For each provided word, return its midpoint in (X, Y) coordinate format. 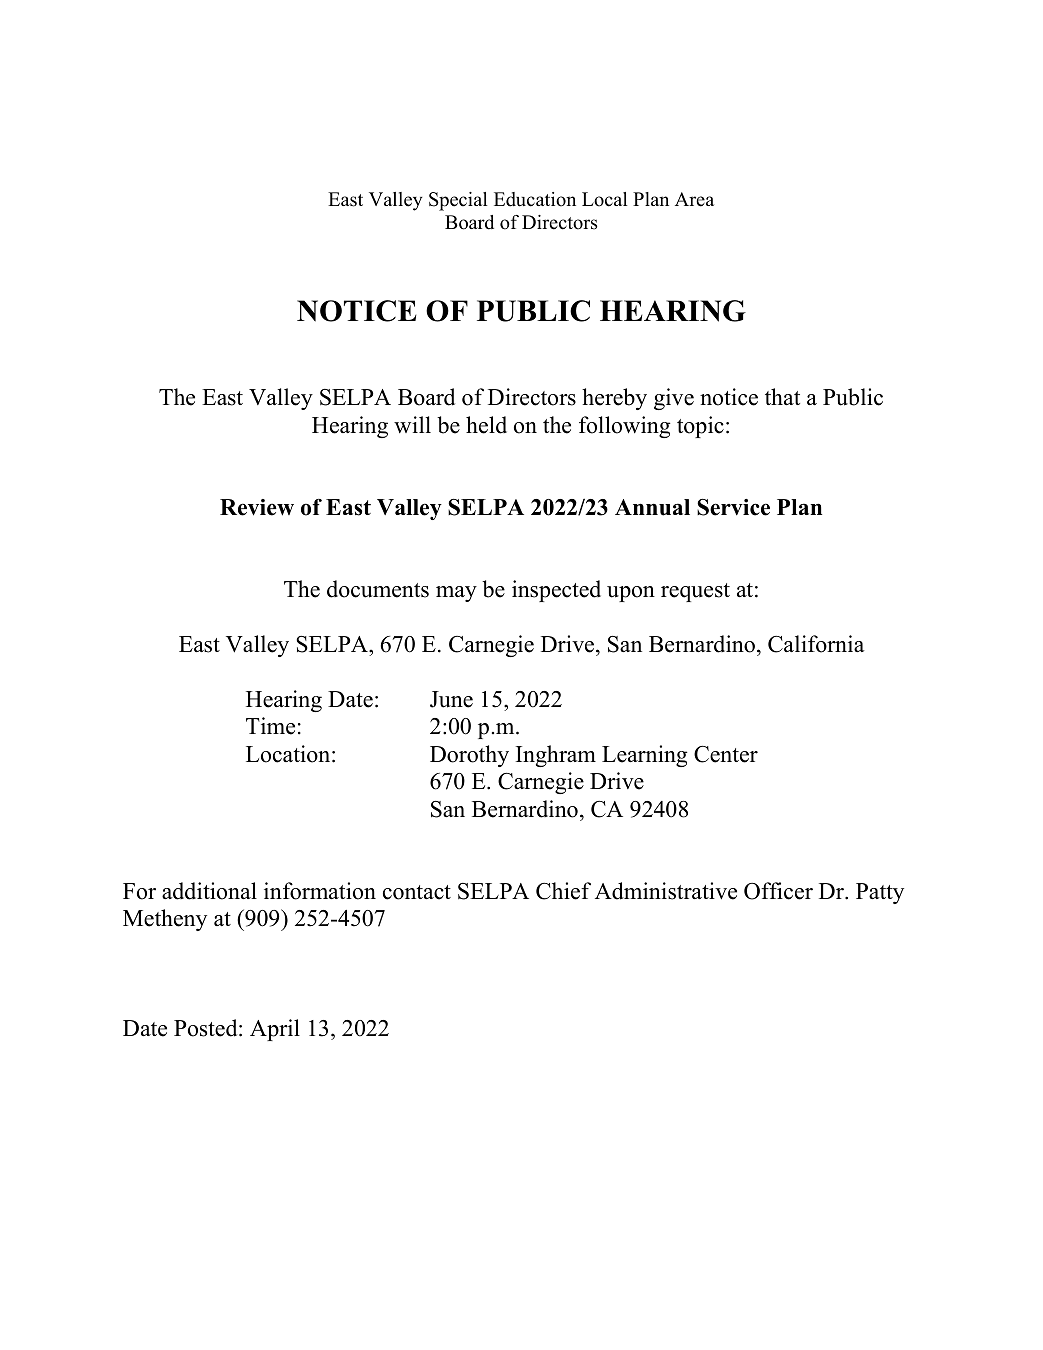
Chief (563, 891)
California (816, 644)
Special (458, 201)
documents (378, 589)
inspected (556, 591)
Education (535, 199)
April (275, 1030)
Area (694, 199)
